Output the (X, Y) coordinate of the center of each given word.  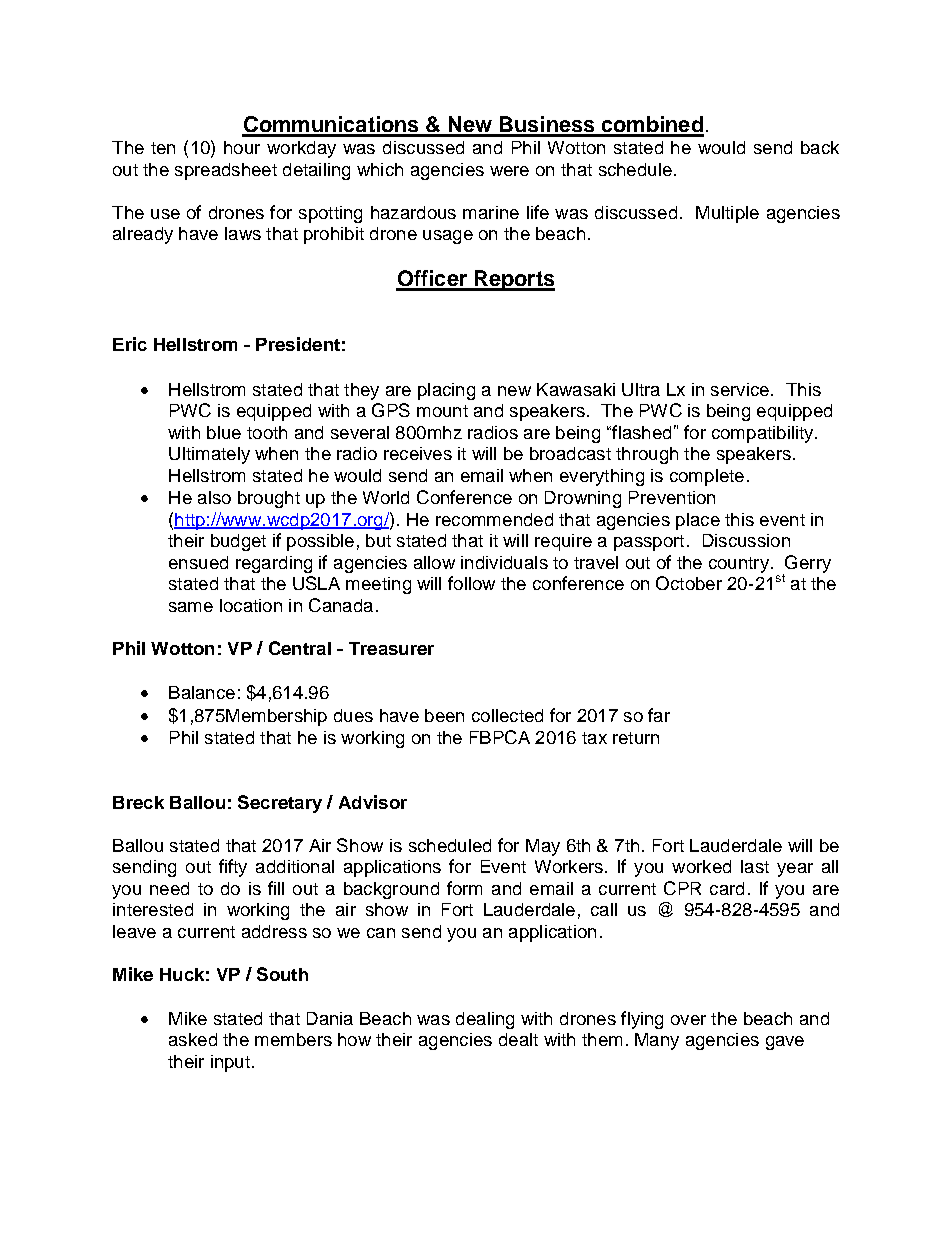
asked (193, 1039)
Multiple (727, 214)
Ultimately (209, 455)
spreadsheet (226, 171)
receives (418, 453)
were (509, 171)
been (444, 715)
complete (707, 477)
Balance (202, 692)
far (659, 715)
